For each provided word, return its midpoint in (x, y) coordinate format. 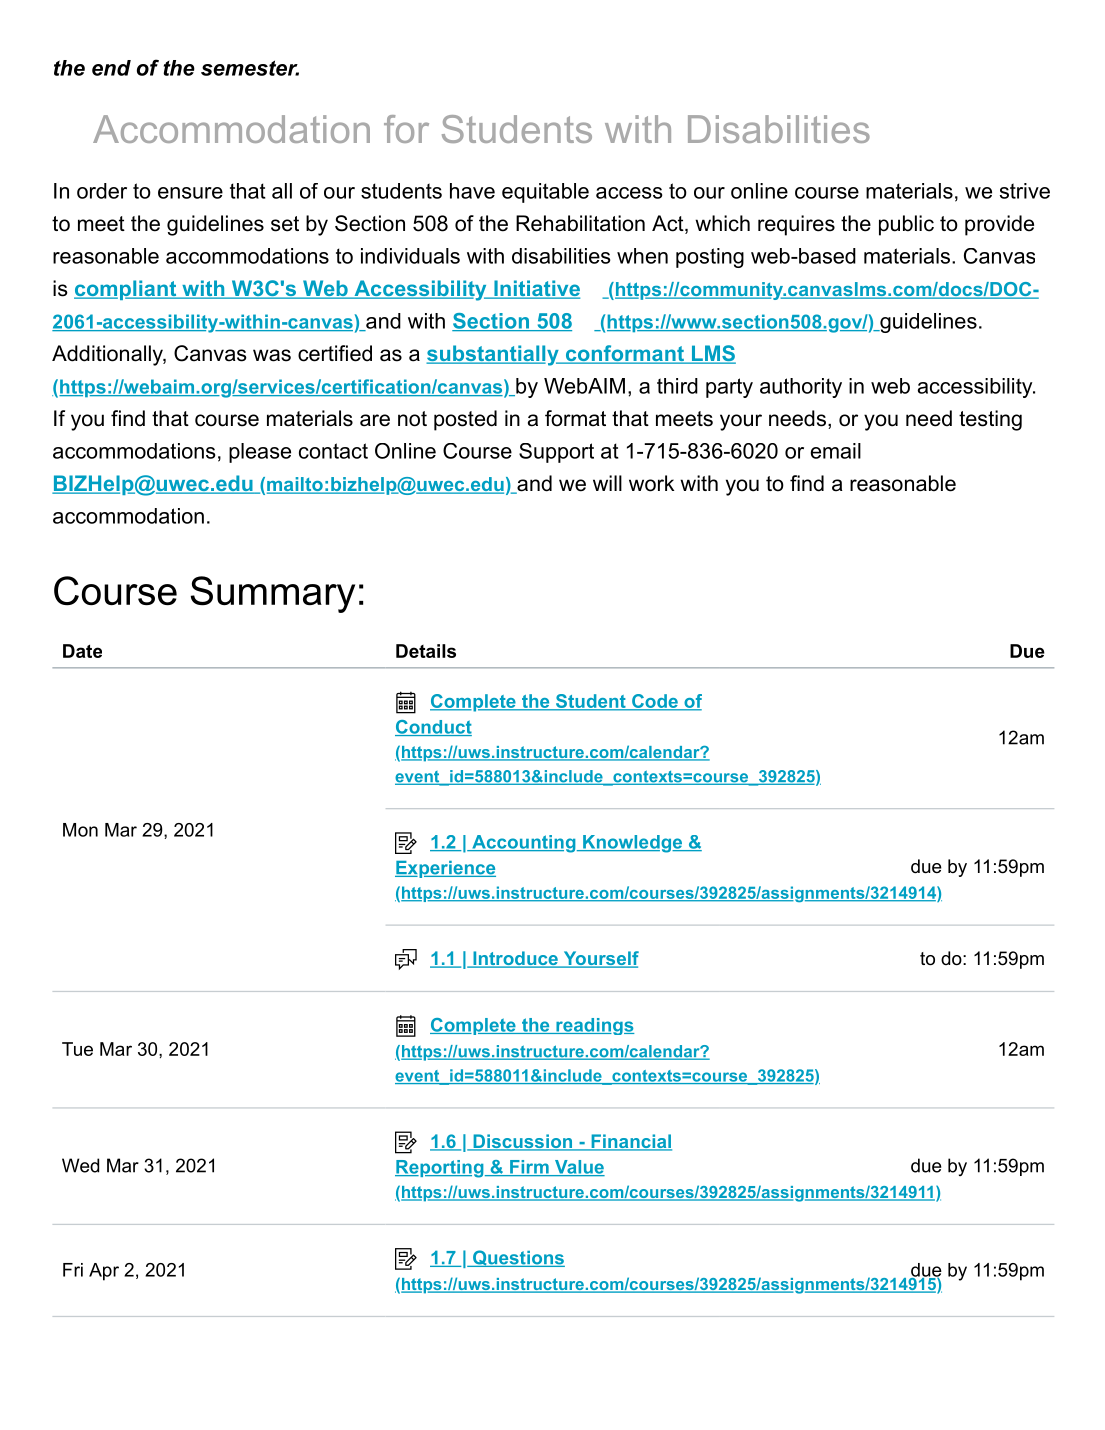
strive (1025, 191)
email (836, 451)
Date (82, 651)
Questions (517, 1258)
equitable (545, 193)
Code (654, 702)
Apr (104, 1272)
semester (250, 68)
